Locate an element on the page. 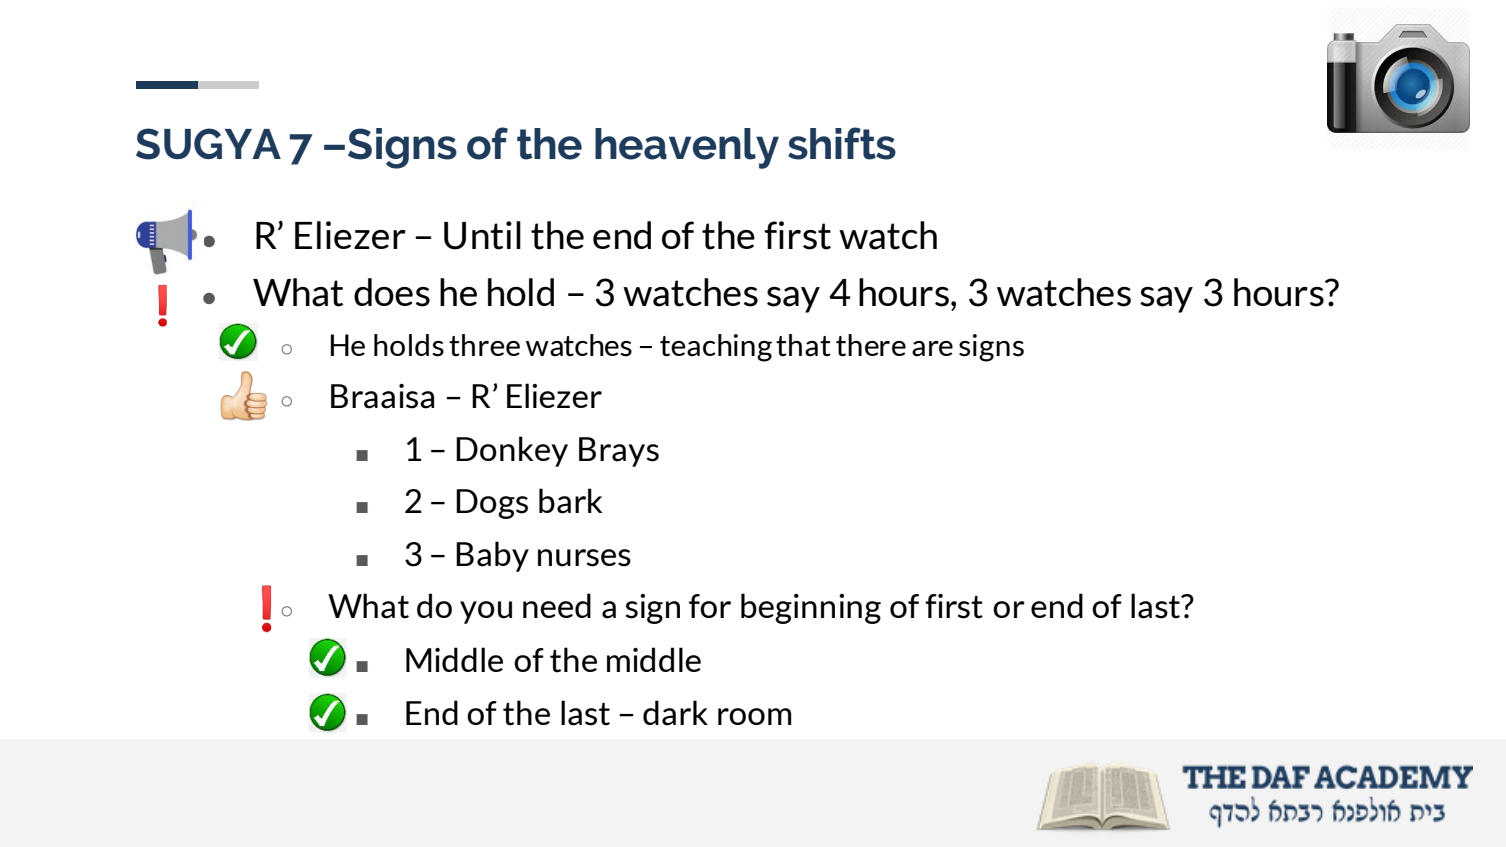  Brays is located at coordinates (619, 452).
